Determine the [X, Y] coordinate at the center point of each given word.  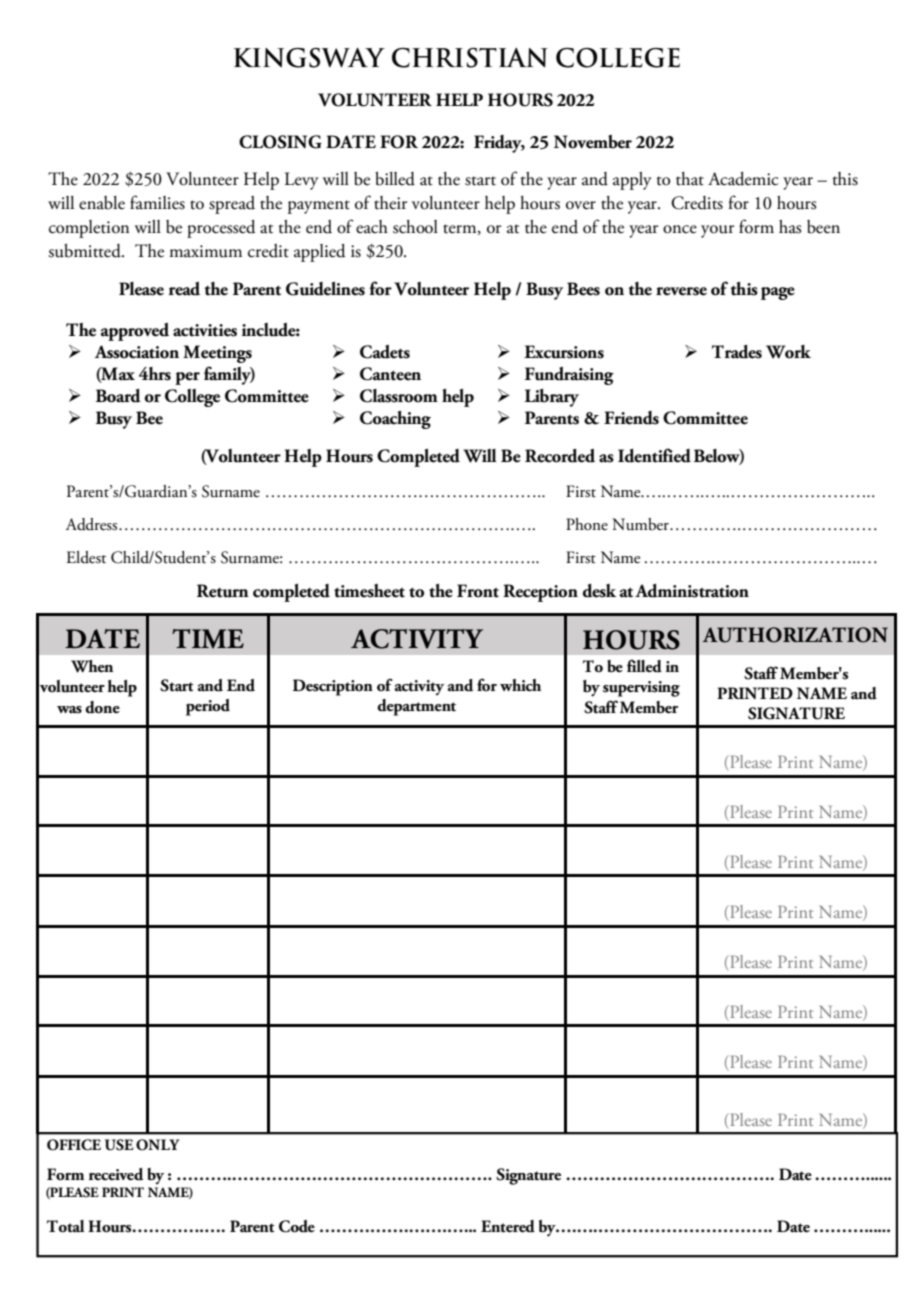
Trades [737, 352]
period [208, 707]
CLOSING [280, 142]
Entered [508, 1226]
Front [478, 591]
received [116, 1174]
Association [137, 352]
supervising [641, 689]
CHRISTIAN [470, 58]
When [92, 666]
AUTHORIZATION [795, 635]
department [416, 707]
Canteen [390, 374]
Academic [743, 179]
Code [297, 1226]
